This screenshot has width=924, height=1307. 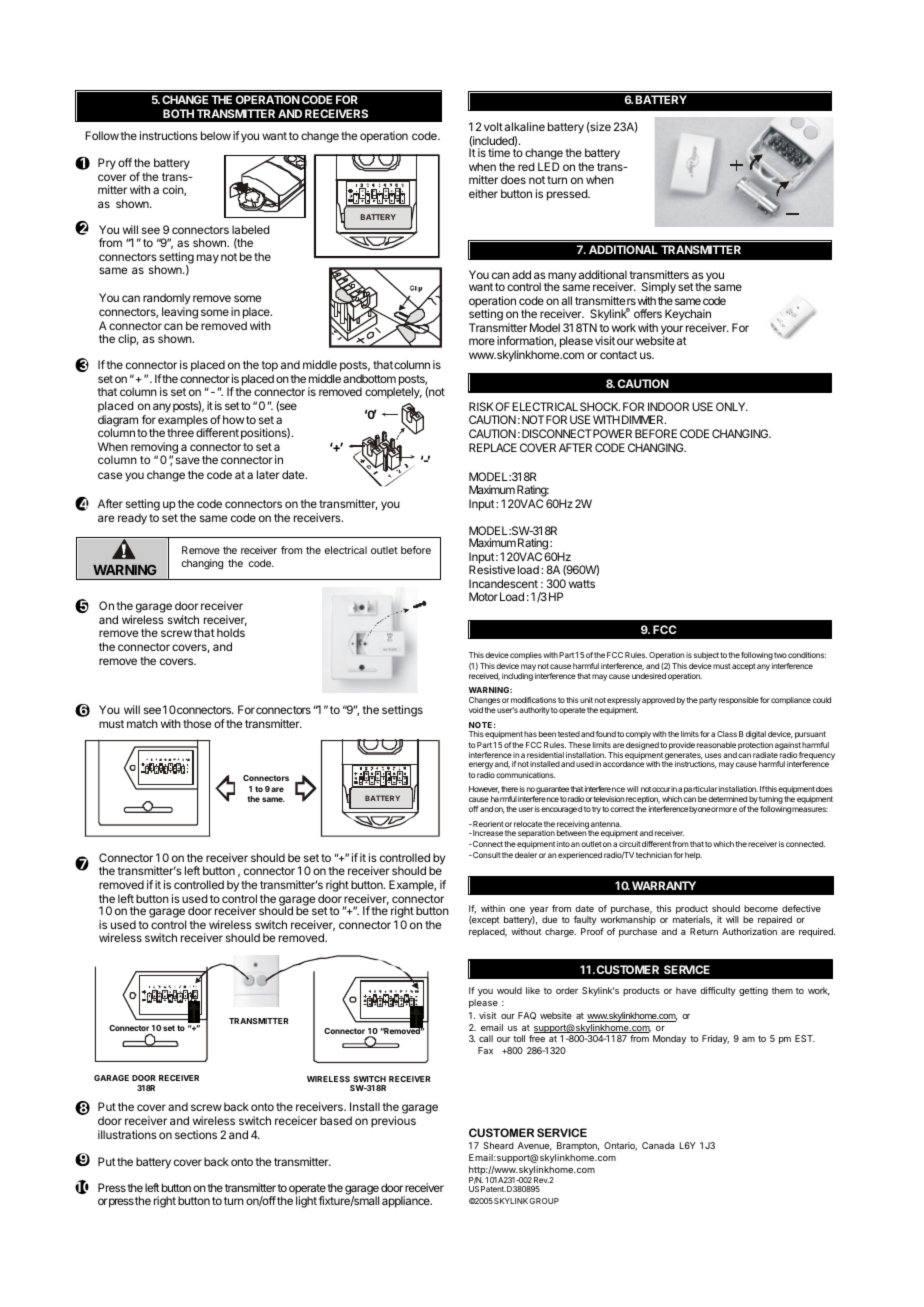 What do you see at coordinates (216, 135) in the screenshot?
I see `below` at bounding box center [216, 135].
